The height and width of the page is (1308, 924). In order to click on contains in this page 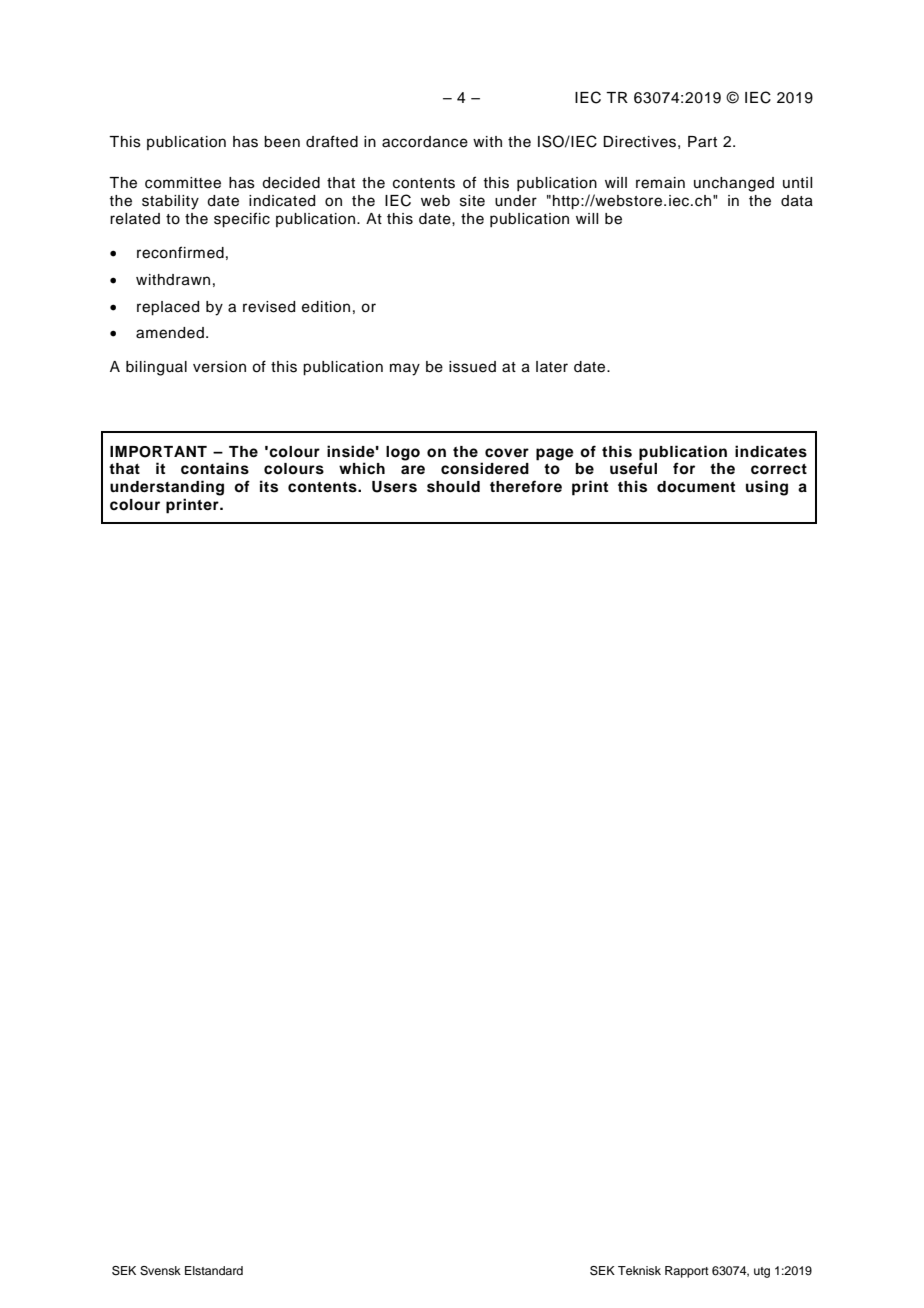, I will do `click(215, 468)`.
